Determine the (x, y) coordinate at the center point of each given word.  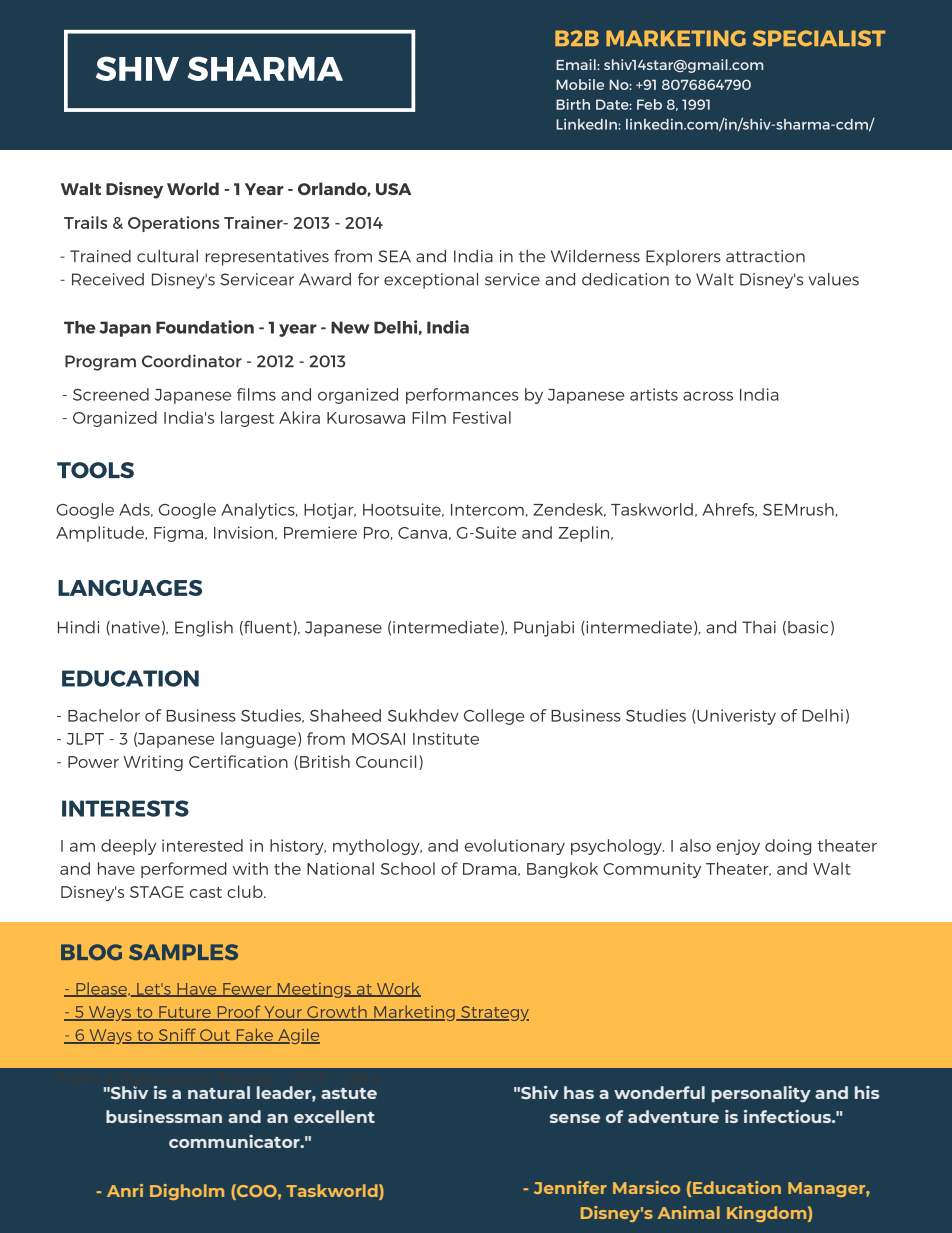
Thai (759, 627)
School (408, 868)
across (708, 396)
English (204, 629)
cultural (167, 256)
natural (219, 1092)
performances (462, 396)
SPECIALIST (819, 38)
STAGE (157, 892)
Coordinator (192, 361)
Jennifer (570, 1187)
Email (577, 64)
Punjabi (544, 629)
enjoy (738, 847)
